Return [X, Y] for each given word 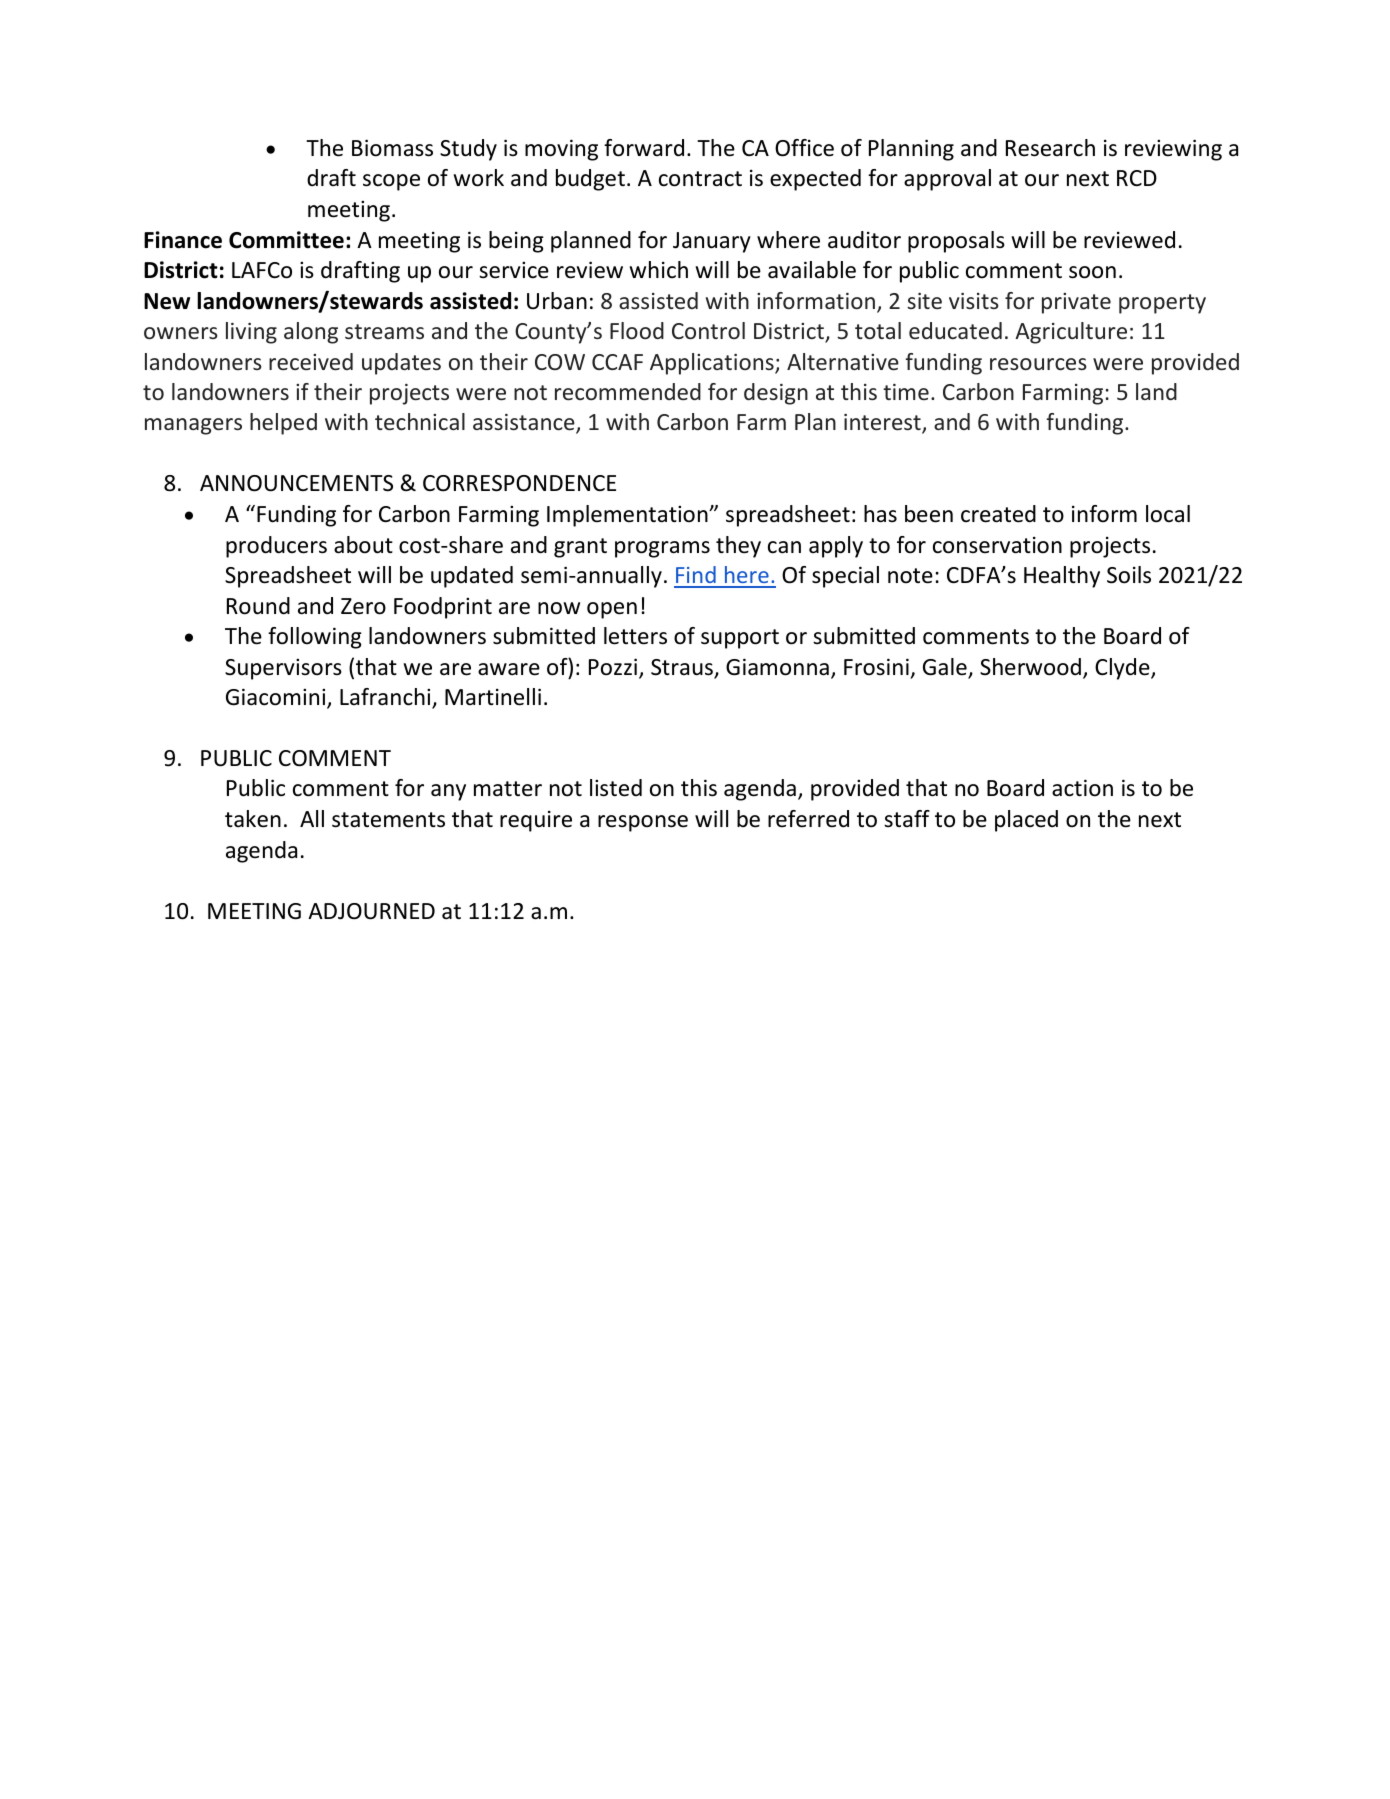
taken [253, 819]
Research [1050, 148]
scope [391, 182]
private [1076, 303]
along [311, 333]
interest [883, 423]
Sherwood [1030, 667]
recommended [628, 391]
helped [283, 424]
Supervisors [283, 669]
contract [700, 179]
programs [662, 549]
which [658, 270]
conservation [997, 545]
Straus [683, 668]
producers [276, 547]
